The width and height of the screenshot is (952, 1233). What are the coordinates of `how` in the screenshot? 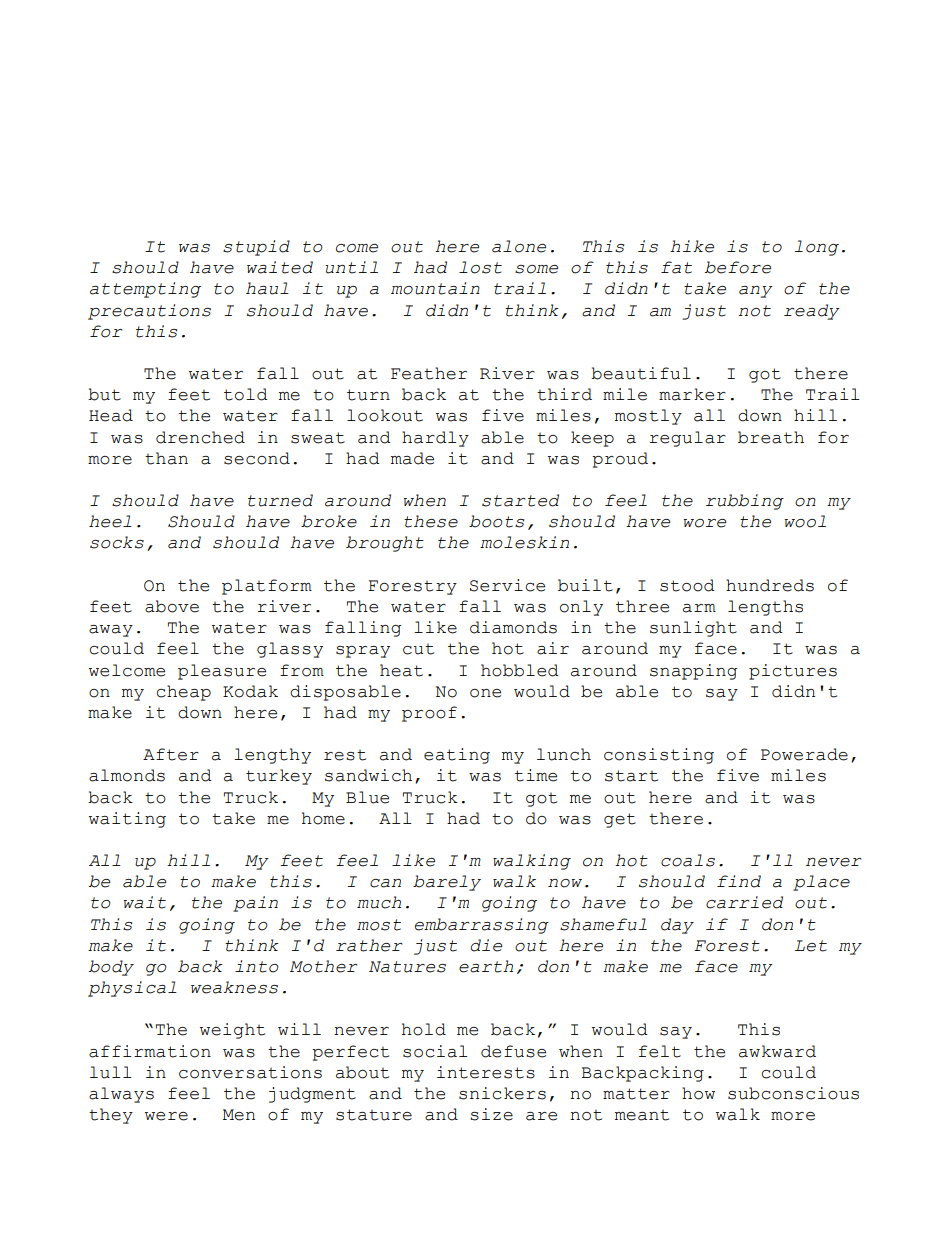 It's located at (698, 1093).
